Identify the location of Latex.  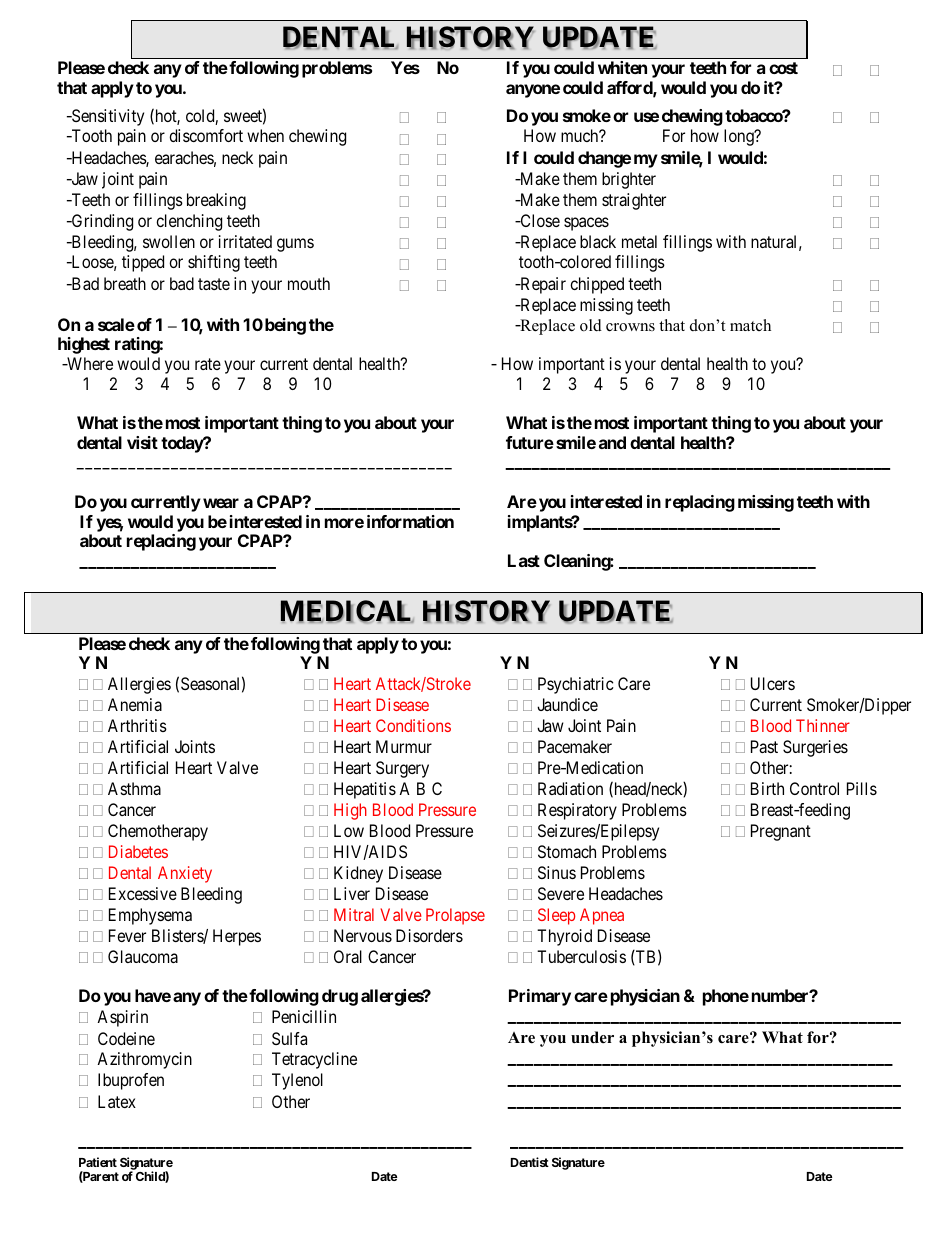
(117, 1101).
